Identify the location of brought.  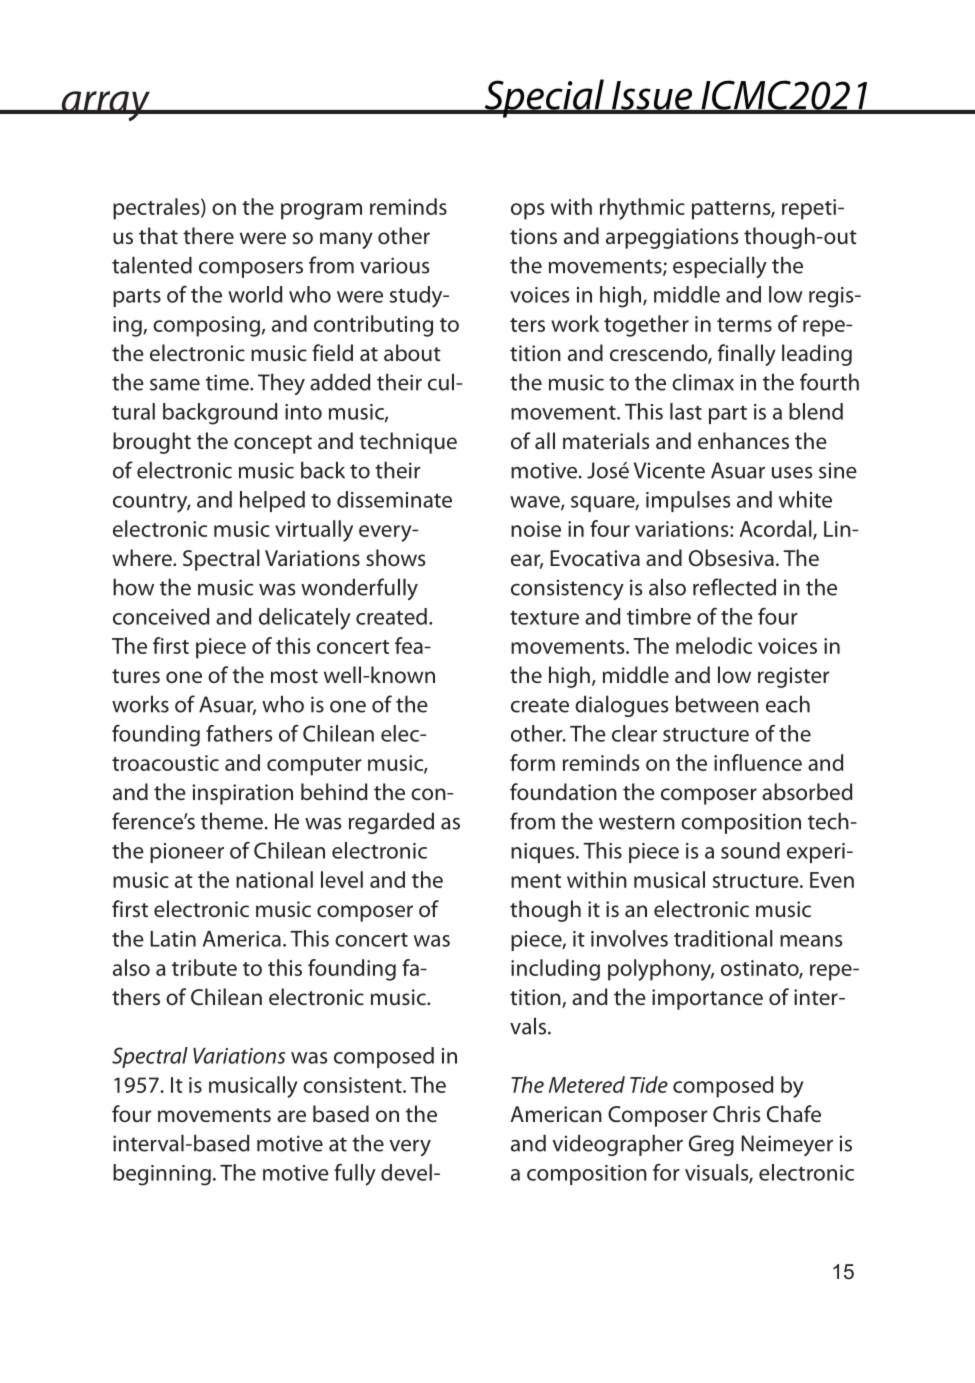
(152, 443).
